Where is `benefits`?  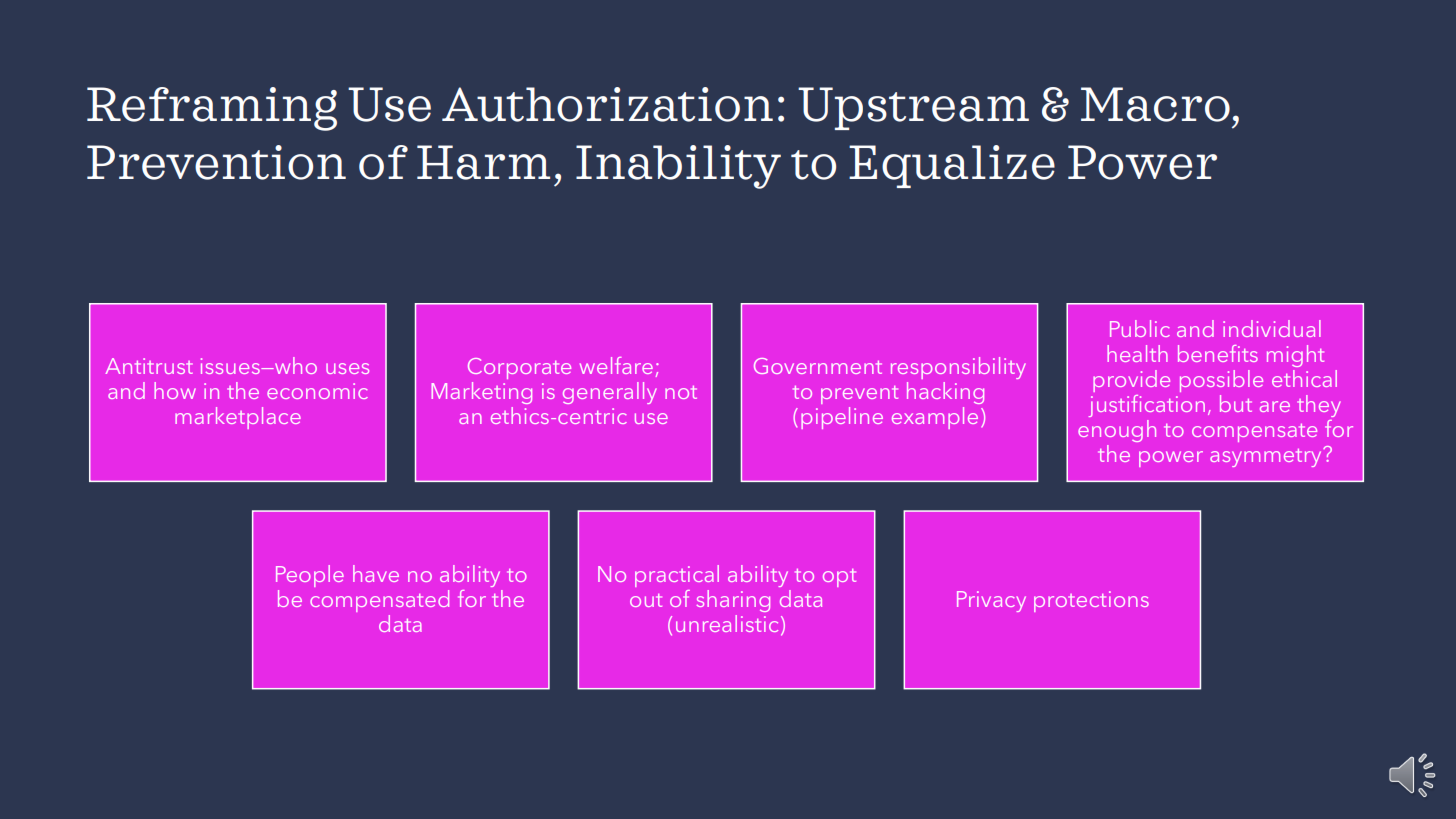 benefits is located at coordinates (1218, 353).
